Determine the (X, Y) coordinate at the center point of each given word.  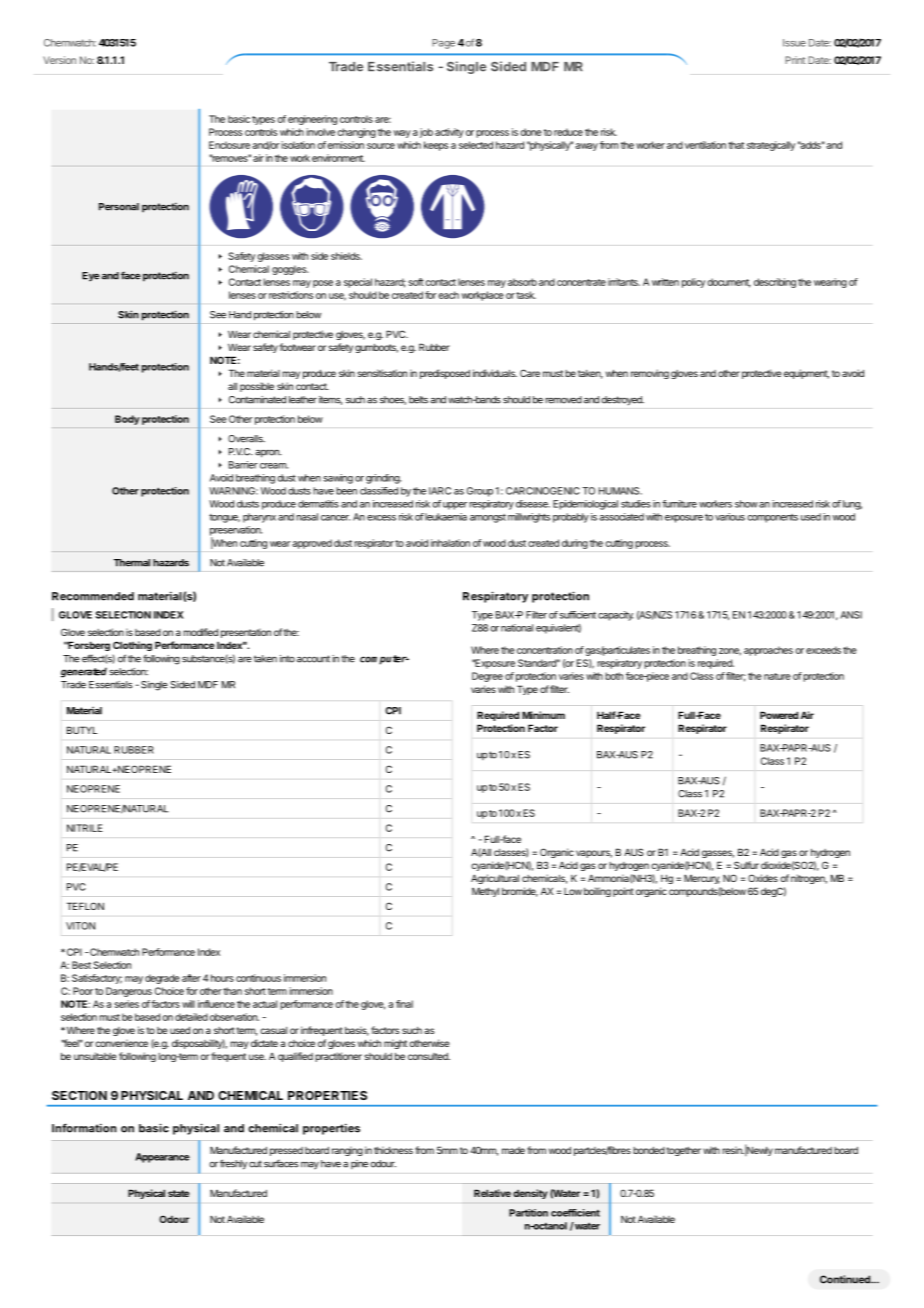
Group (480, 492)
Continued (846, 1279)
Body (127, 420)
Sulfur (746, 865)
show (746, 504)
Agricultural (495, 879)
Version (59, 60)
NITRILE (85, 828)
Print (795, 60)
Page (443, 44)
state (178, 1193)
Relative (492, 1193)
